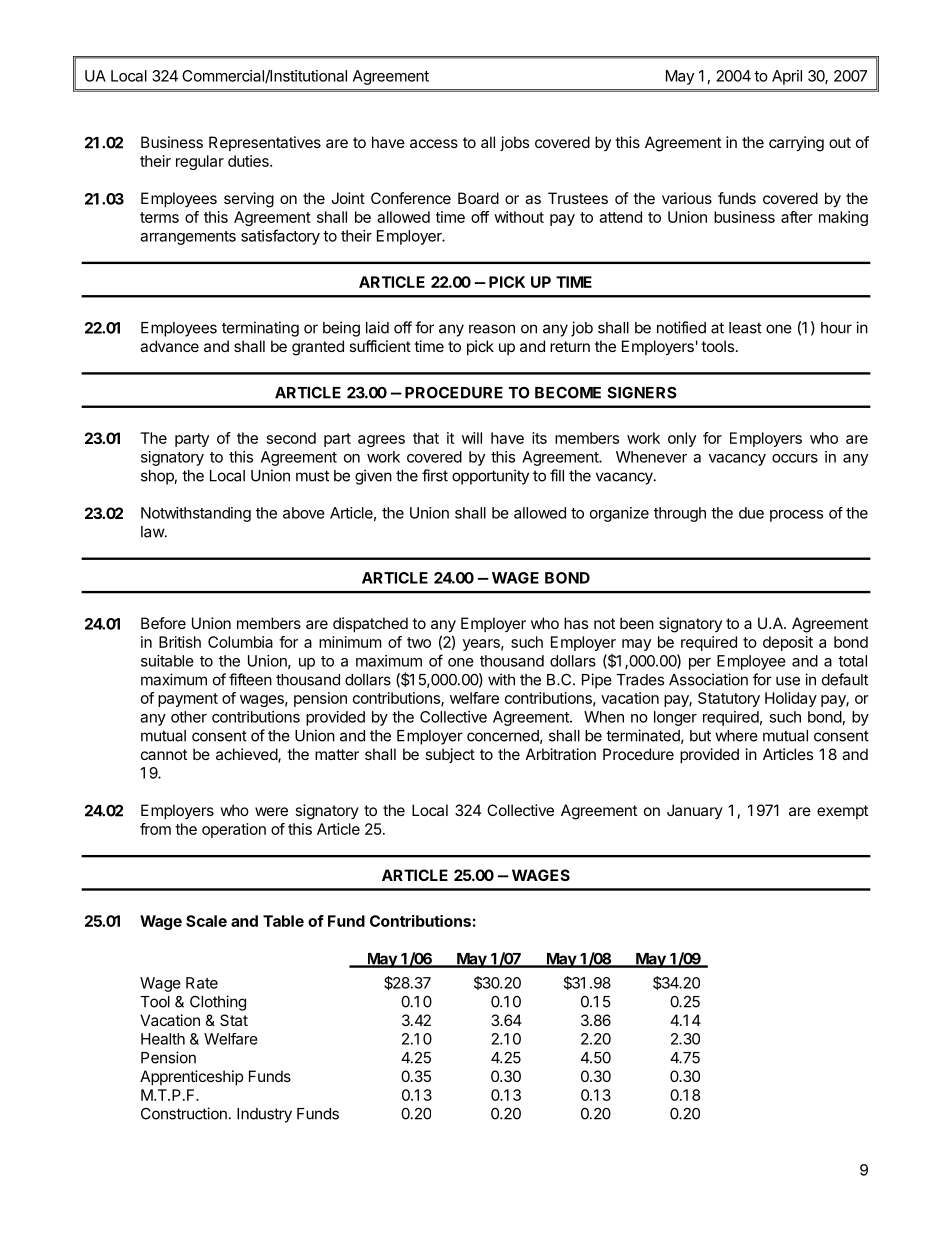 This page has height=1233, width=952. Describe the element at coordinates (264, 1115) in the page. I see `Industry` at that location.
